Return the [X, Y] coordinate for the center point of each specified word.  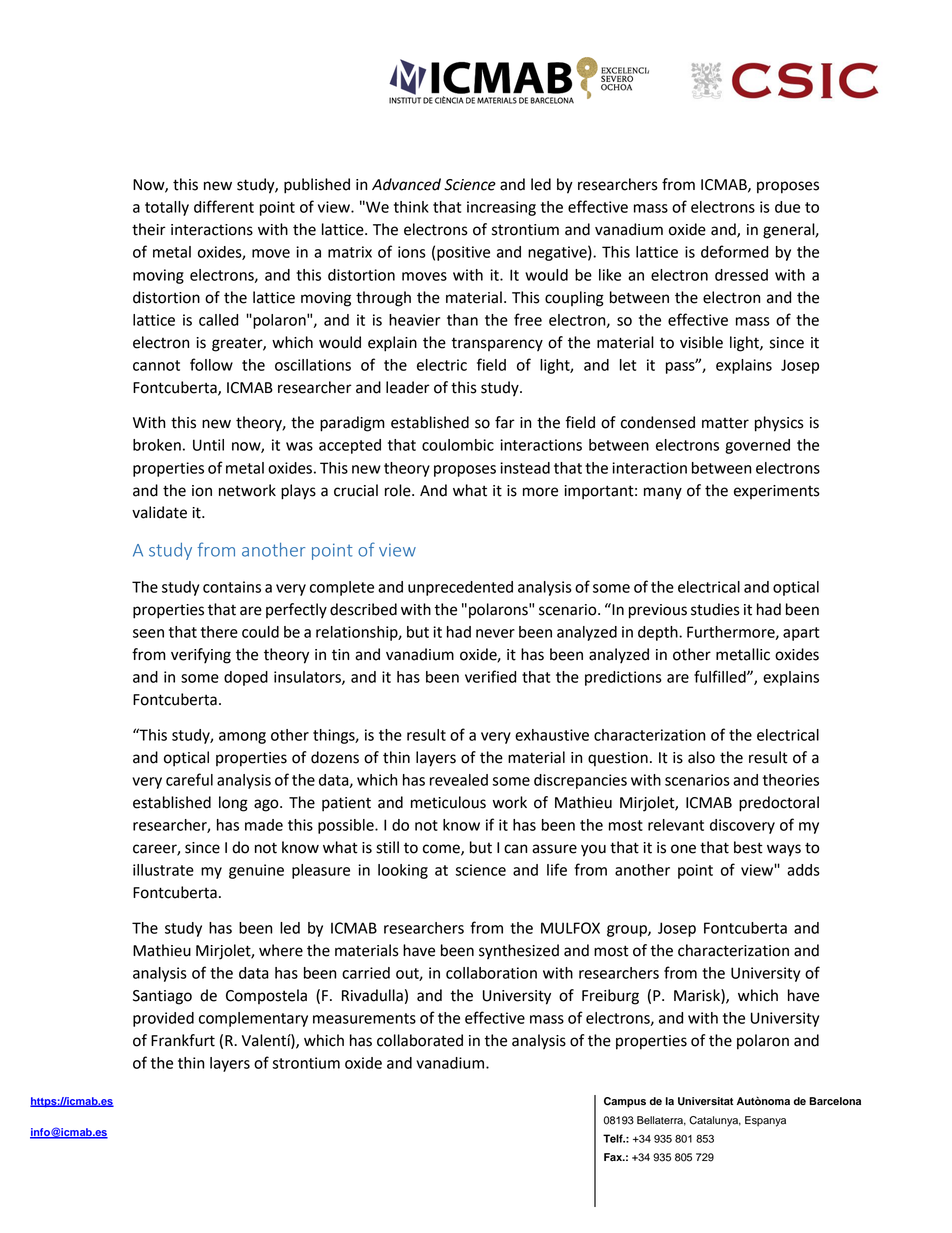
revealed [459, 780]
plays [298, 492]
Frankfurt [183, 1040]
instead [525, 468]
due [787, 207]
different [224, 206]
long [233, 804]
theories [791, 780]
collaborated [420, 1040]
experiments [777, 492]
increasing [501, 208]
